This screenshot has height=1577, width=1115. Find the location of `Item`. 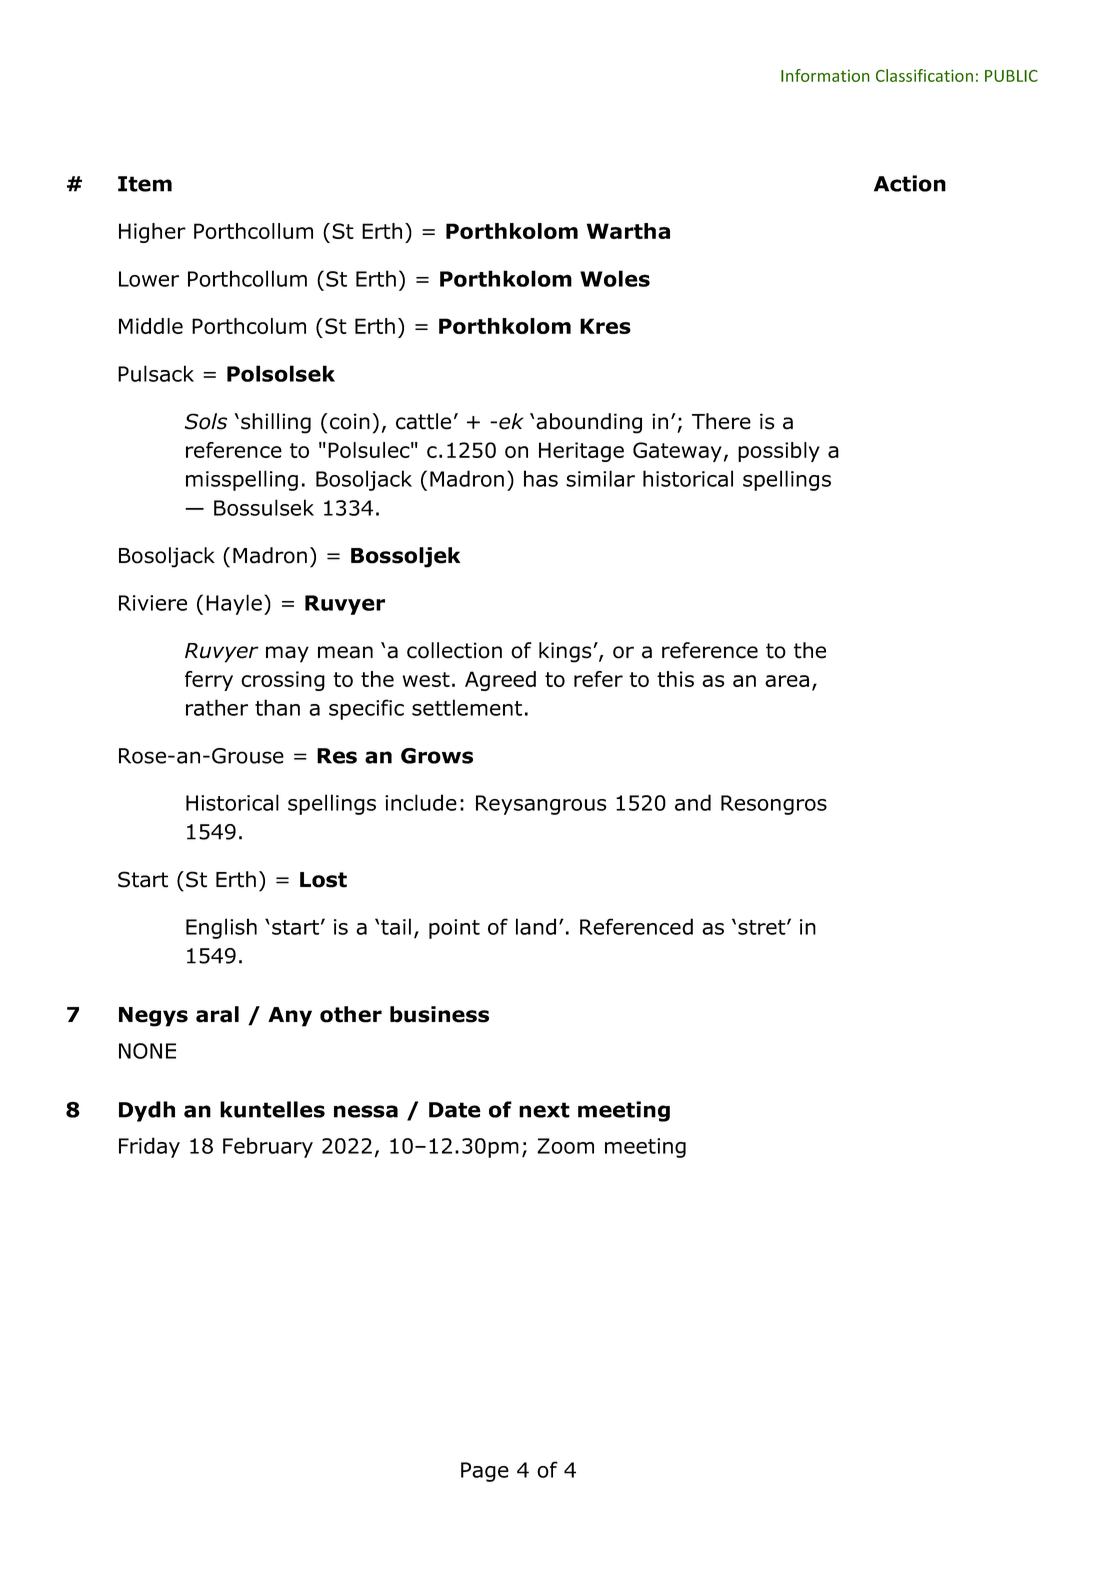

Item is located at coordinates (145, 184).
